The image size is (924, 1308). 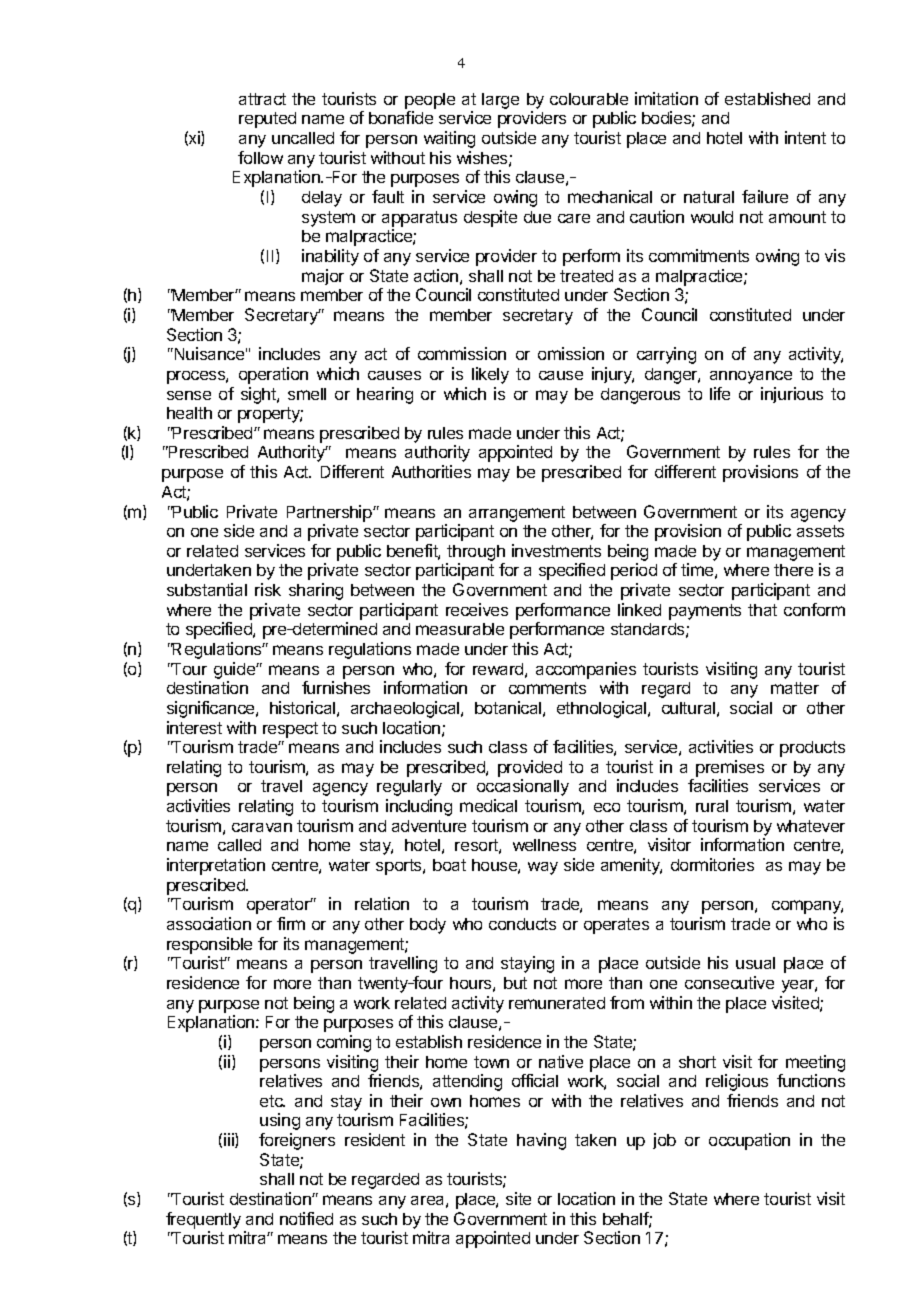 What do you see at coordinates (805, 137) in the page?
I see `intent` at bounding box center [805, 137].
